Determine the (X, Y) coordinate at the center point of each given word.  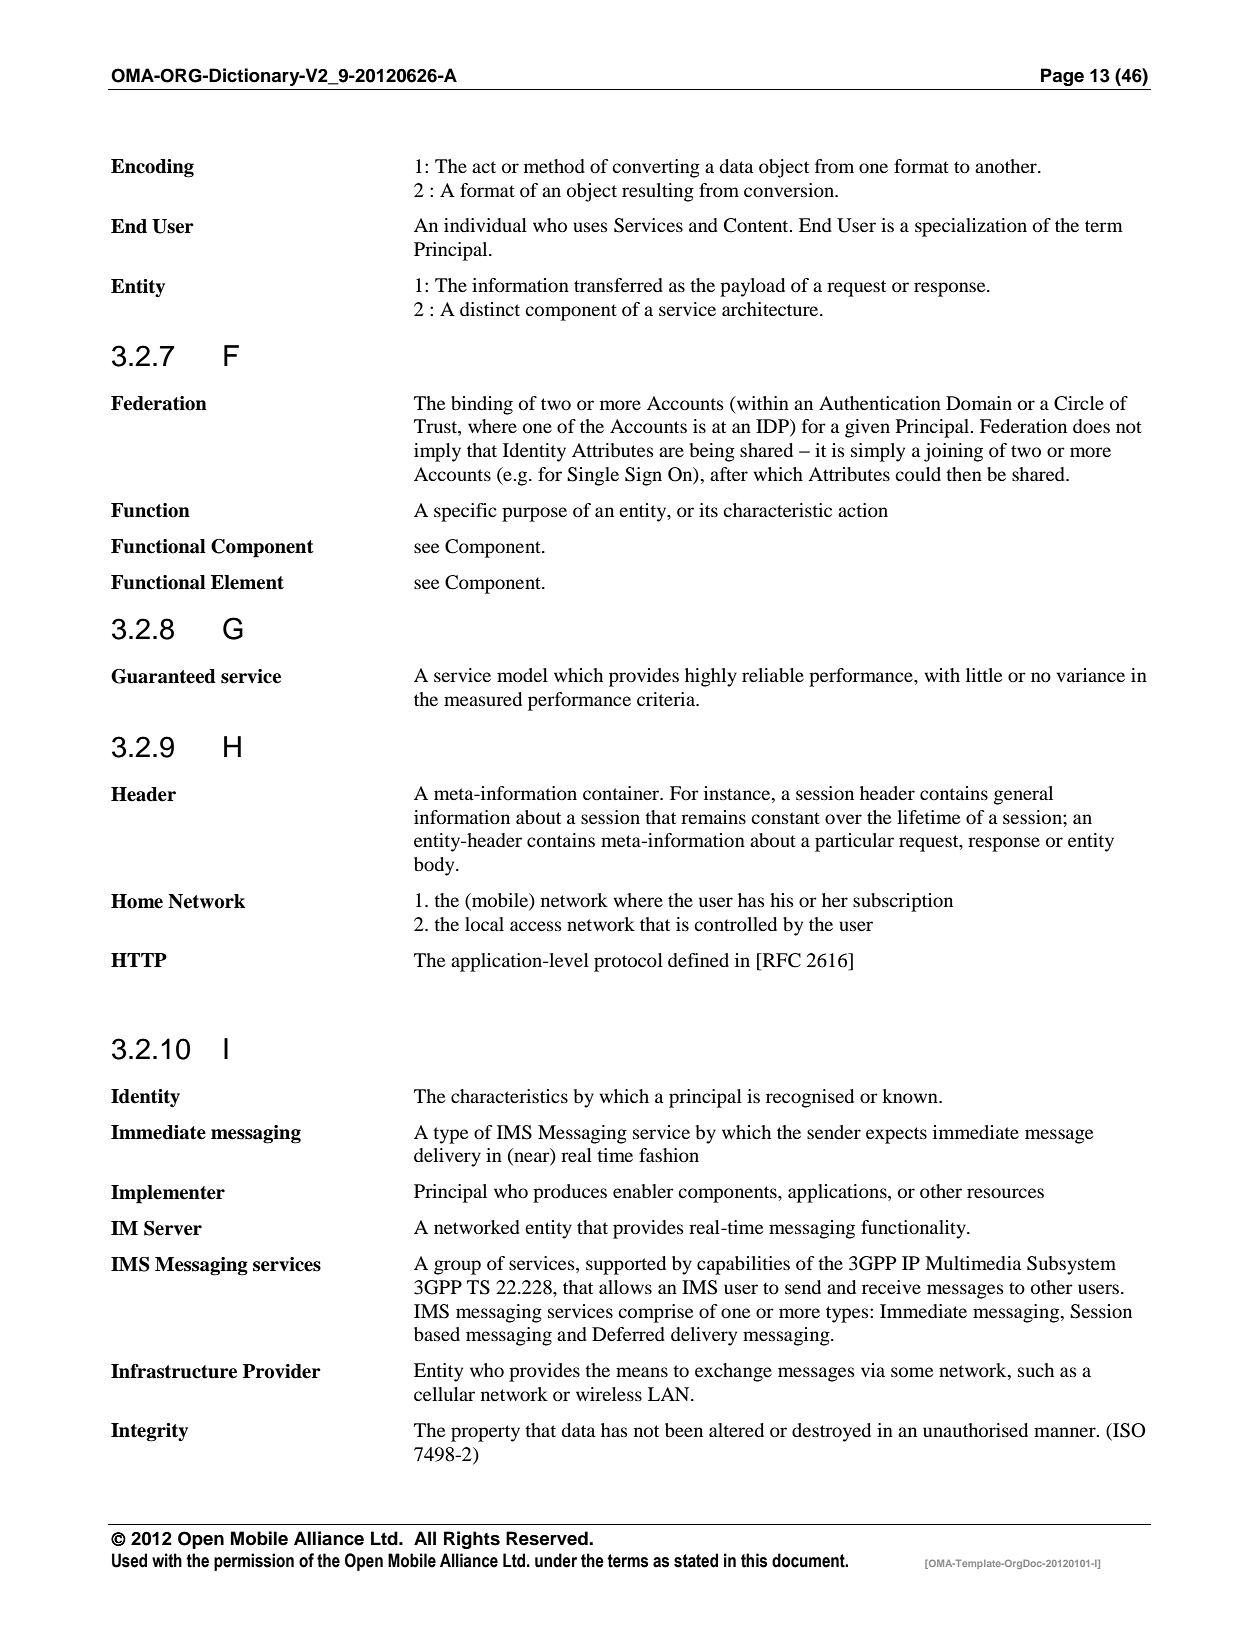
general (1023, 795)
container (622, 793)
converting (656, 168)
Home (137, 901)
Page (1062, 77)
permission (254, 1562)
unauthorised (975, 1430)
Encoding (152, 168)
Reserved (548, 1538)
